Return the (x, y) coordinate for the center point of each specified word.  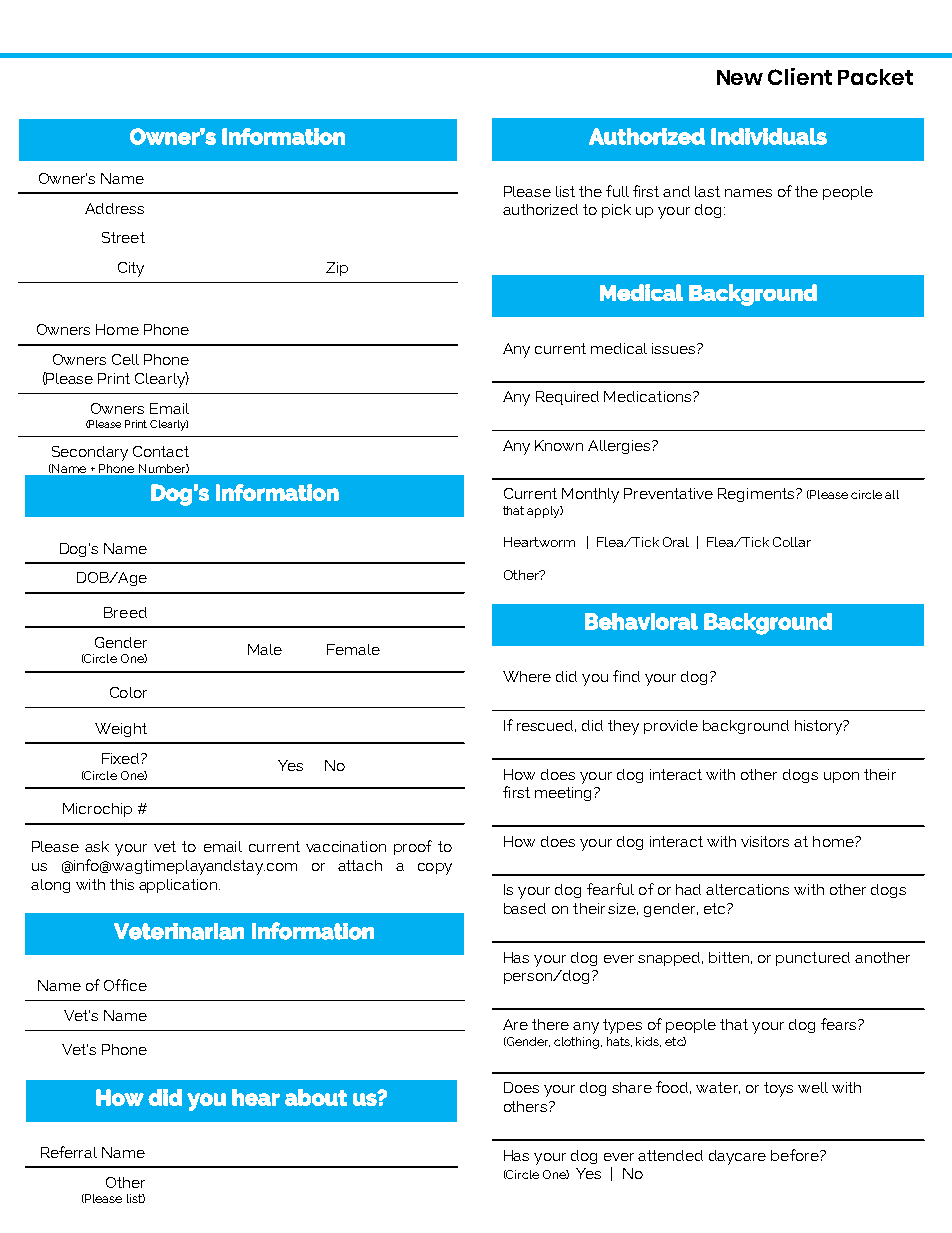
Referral (69, 1152)
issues (675, 348)
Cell (125, 359)
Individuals (769, 136)
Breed (125, 612)
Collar (792, 542)
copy (435, 869)
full (617, 191)
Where (527, 676)
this (122, 884)
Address (114, 208)
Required (567, 398)
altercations (747, 889)
